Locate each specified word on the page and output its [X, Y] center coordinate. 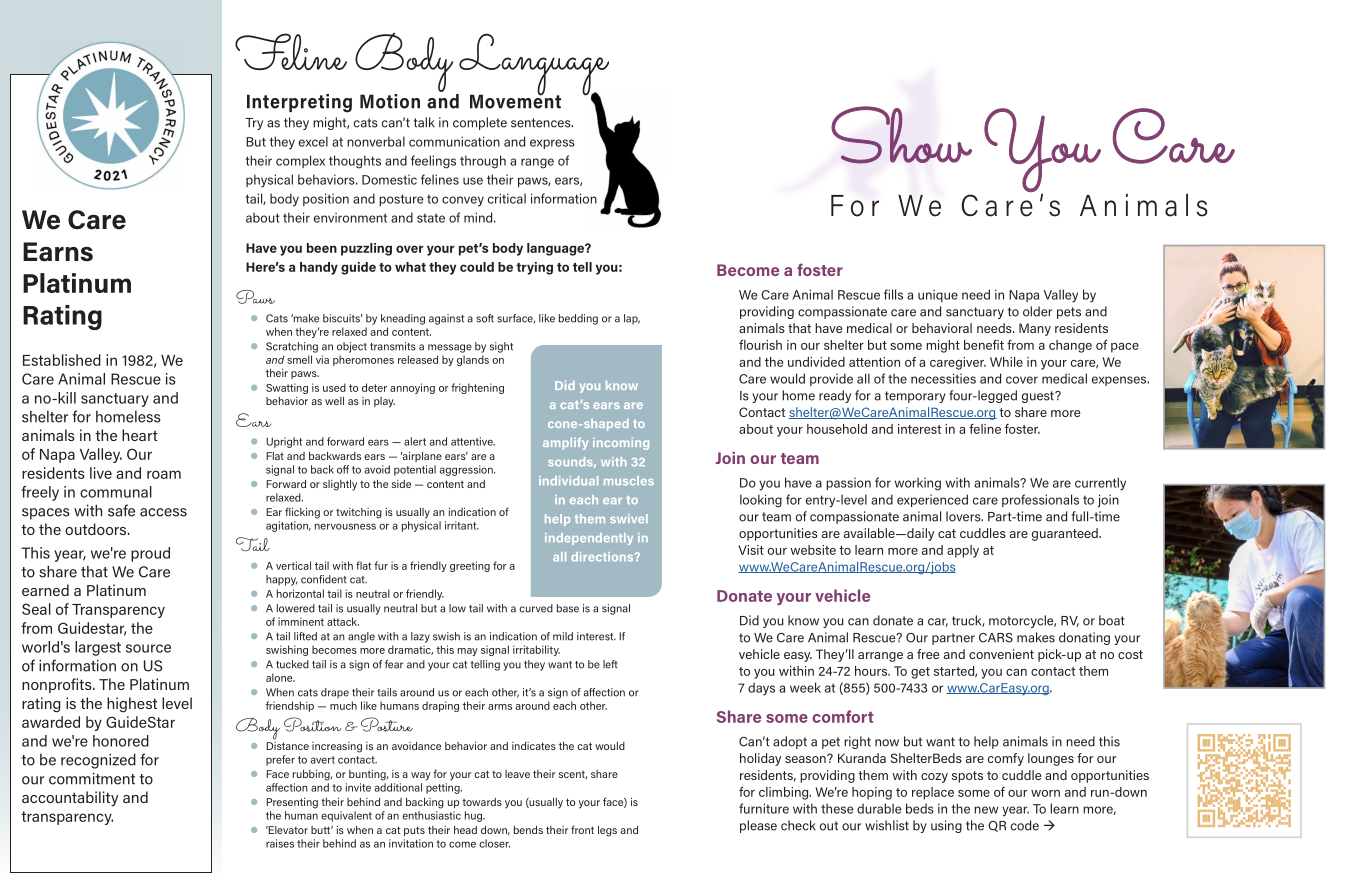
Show [901, 135]
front [582, 829]
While [1006, 362]
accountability [70, 799]
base [568, 608]
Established [62, 360]
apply [963, 551]
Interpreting [299, 103]
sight [501, 347]
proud [150, 554]
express [552, 144]
